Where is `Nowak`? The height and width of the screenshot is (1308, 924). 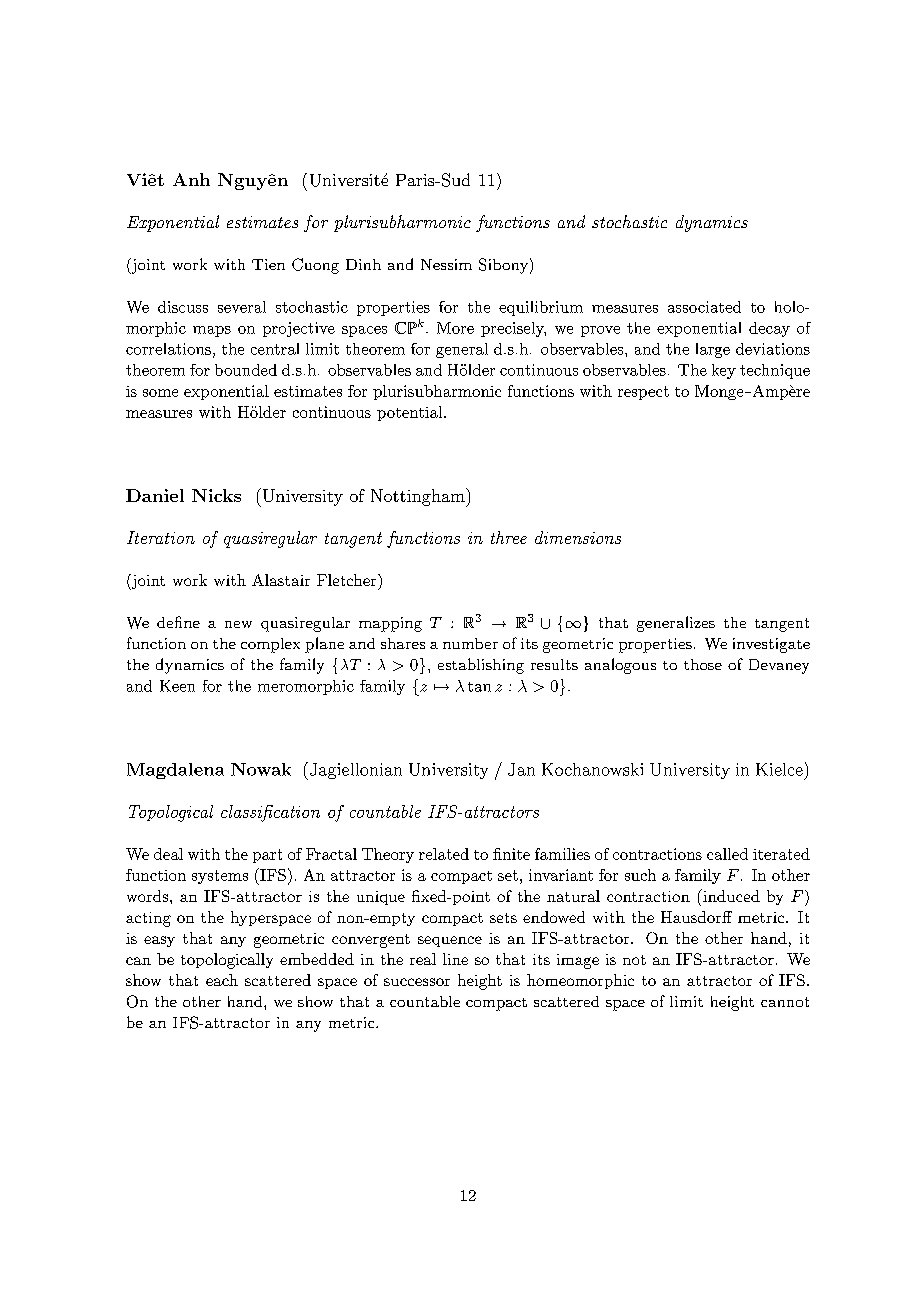
Nowak is located at coordinates (261, 769).
